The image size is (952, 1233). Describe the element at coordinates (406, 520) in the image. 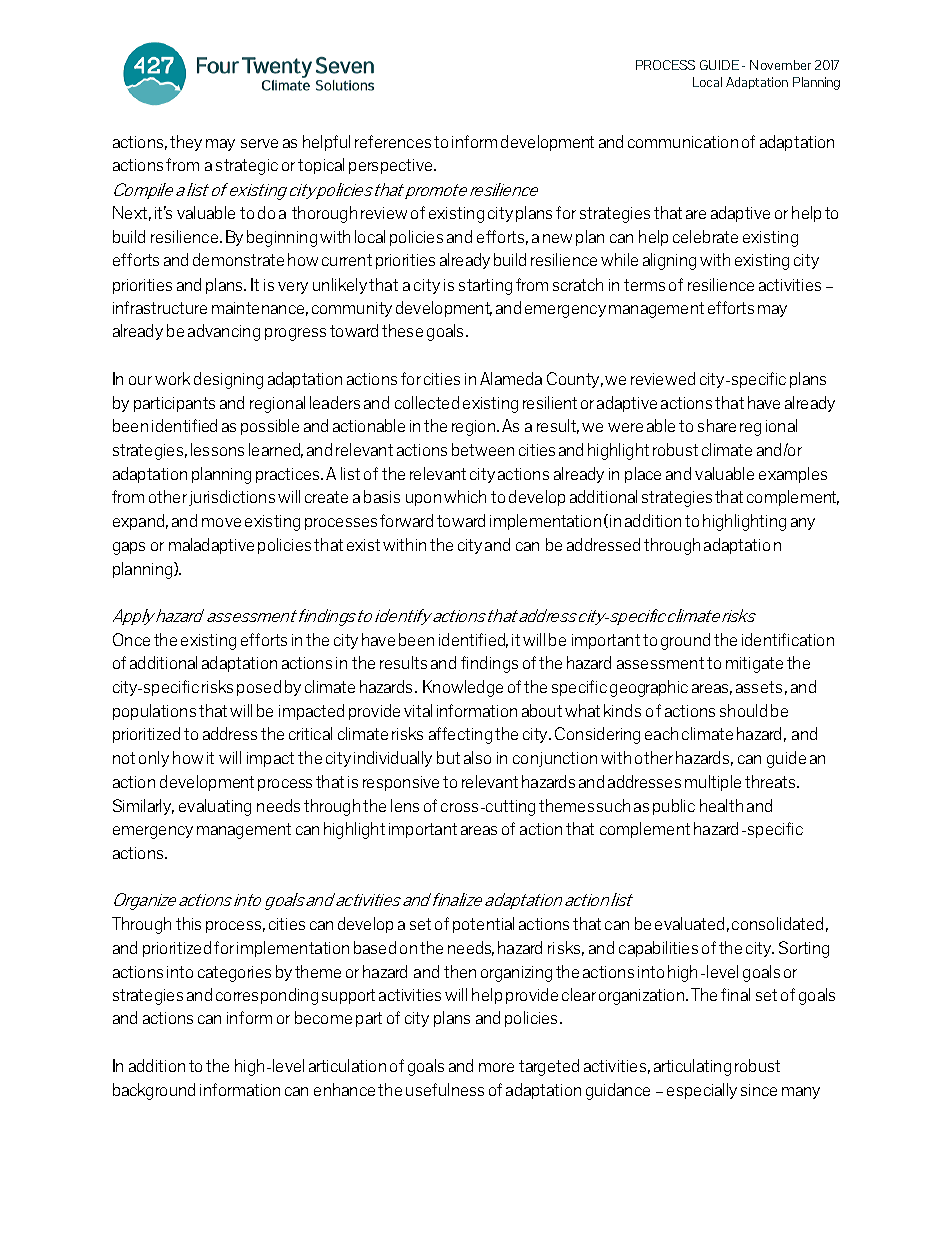

I see `forward` at that location.
